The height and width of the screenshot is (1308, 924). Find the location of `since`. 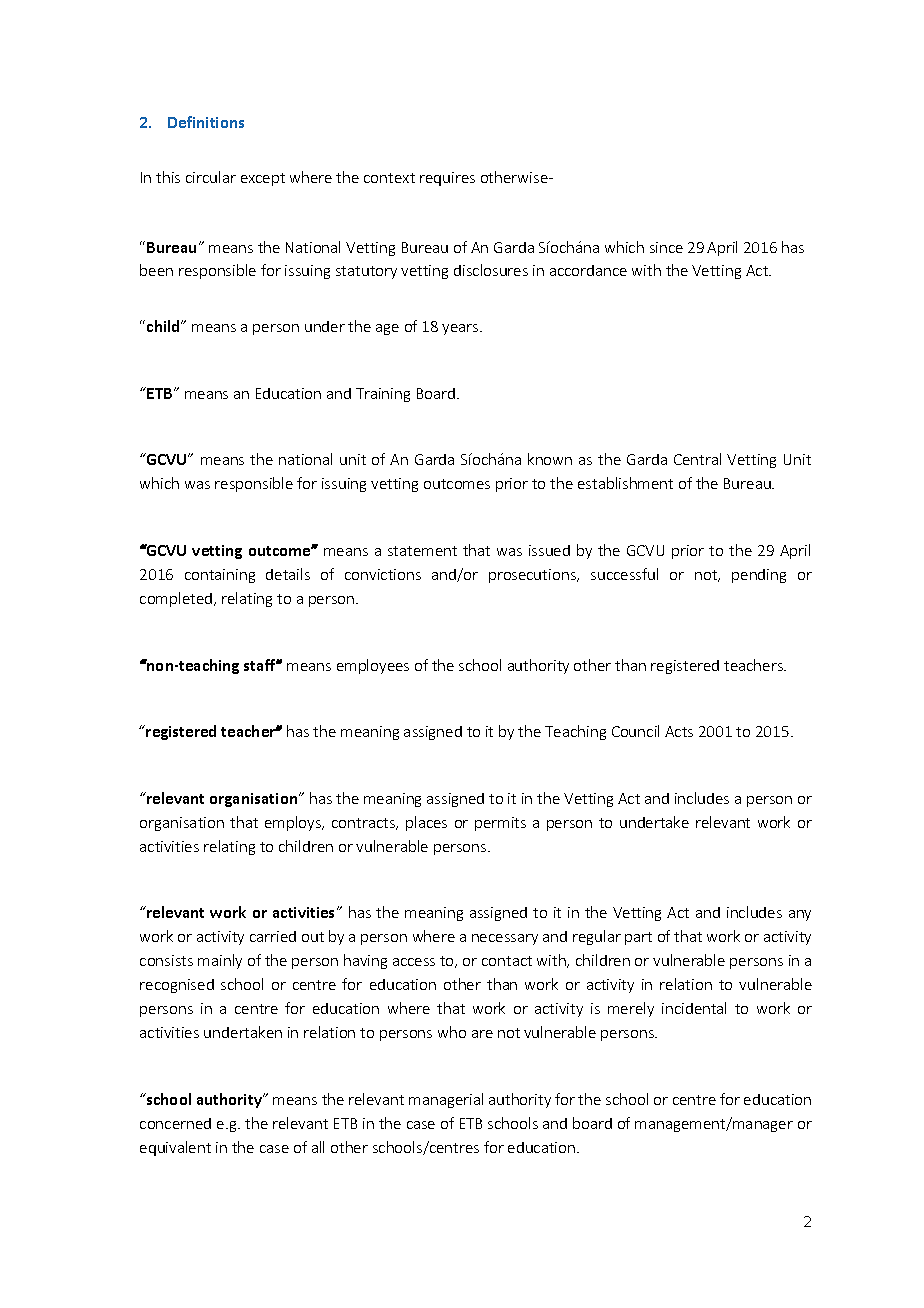

since is located at coordinates (666, 247).
